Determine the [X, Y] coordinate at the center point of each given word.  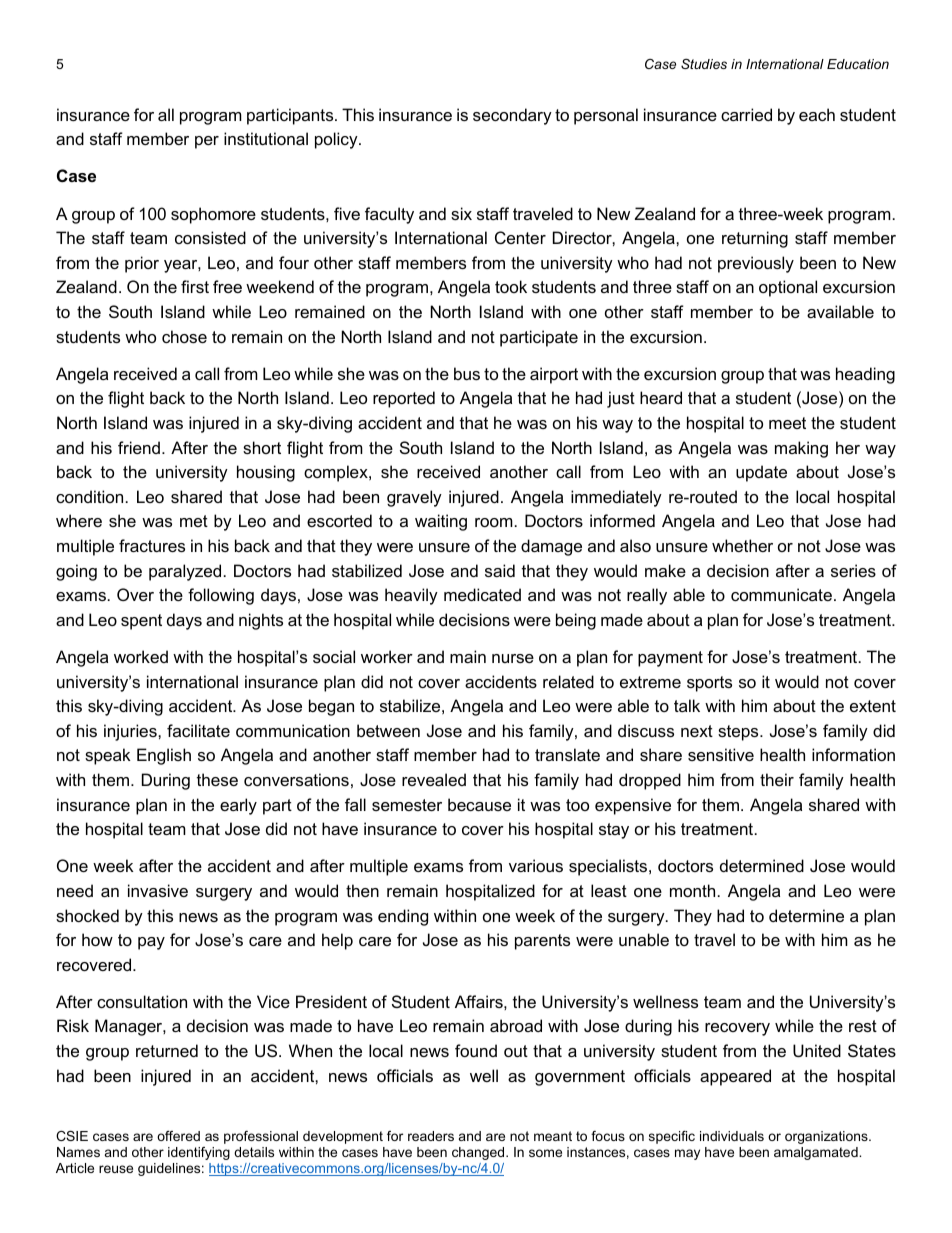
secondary [512, 116]
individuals [732, 1136]
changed [479, 1153]
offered [178, 1136]
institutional [266, 138]
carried [746, 114]
